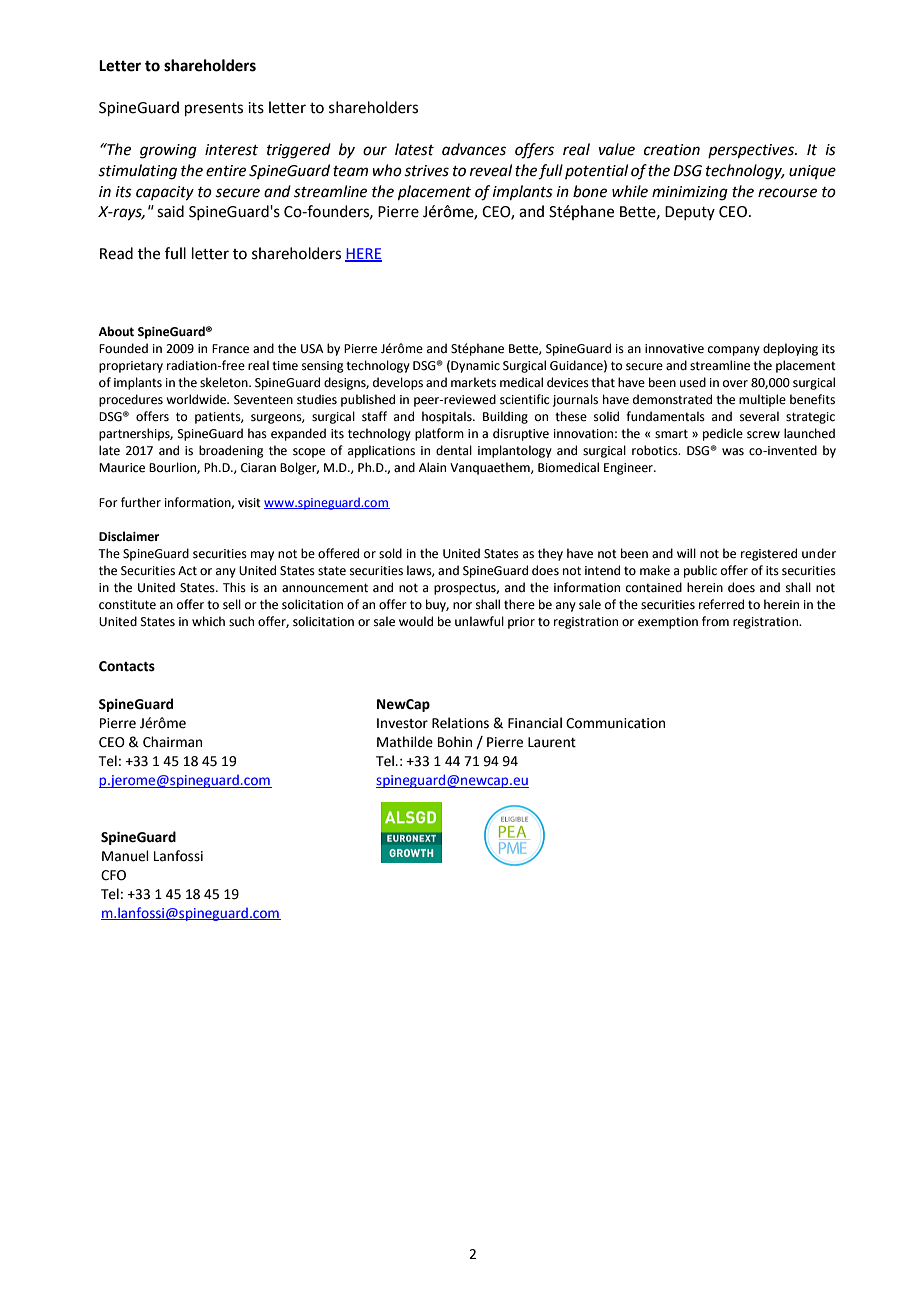  What do you see at coordinates (552, 742) in the document?
I see `Laurent` at bounding box center [552, 742].
